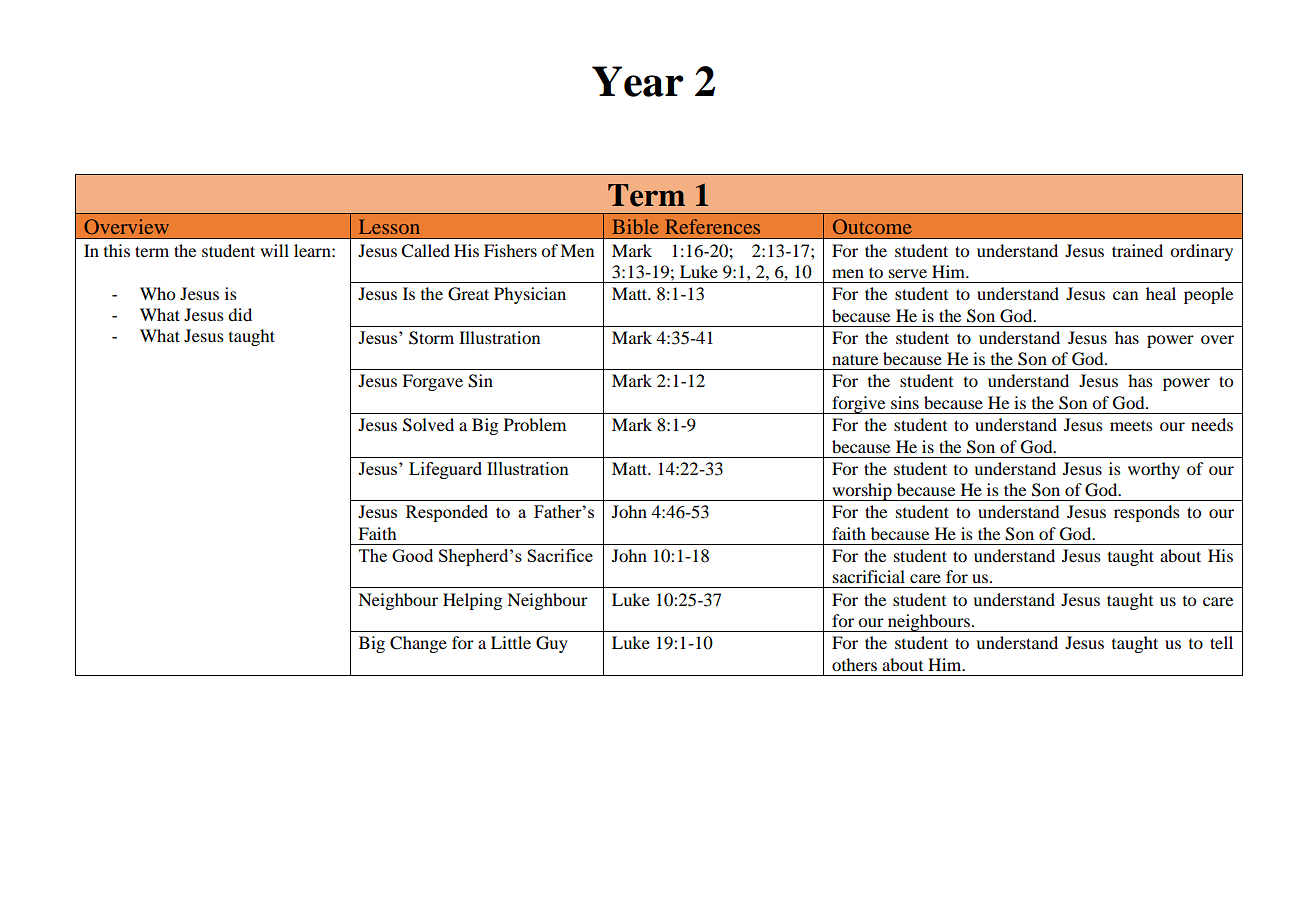 This page has width=1308, height=924. What do you see at coordinates (432, 382) in the page?
I see `Forgave` at bounding box center [432, 382].
